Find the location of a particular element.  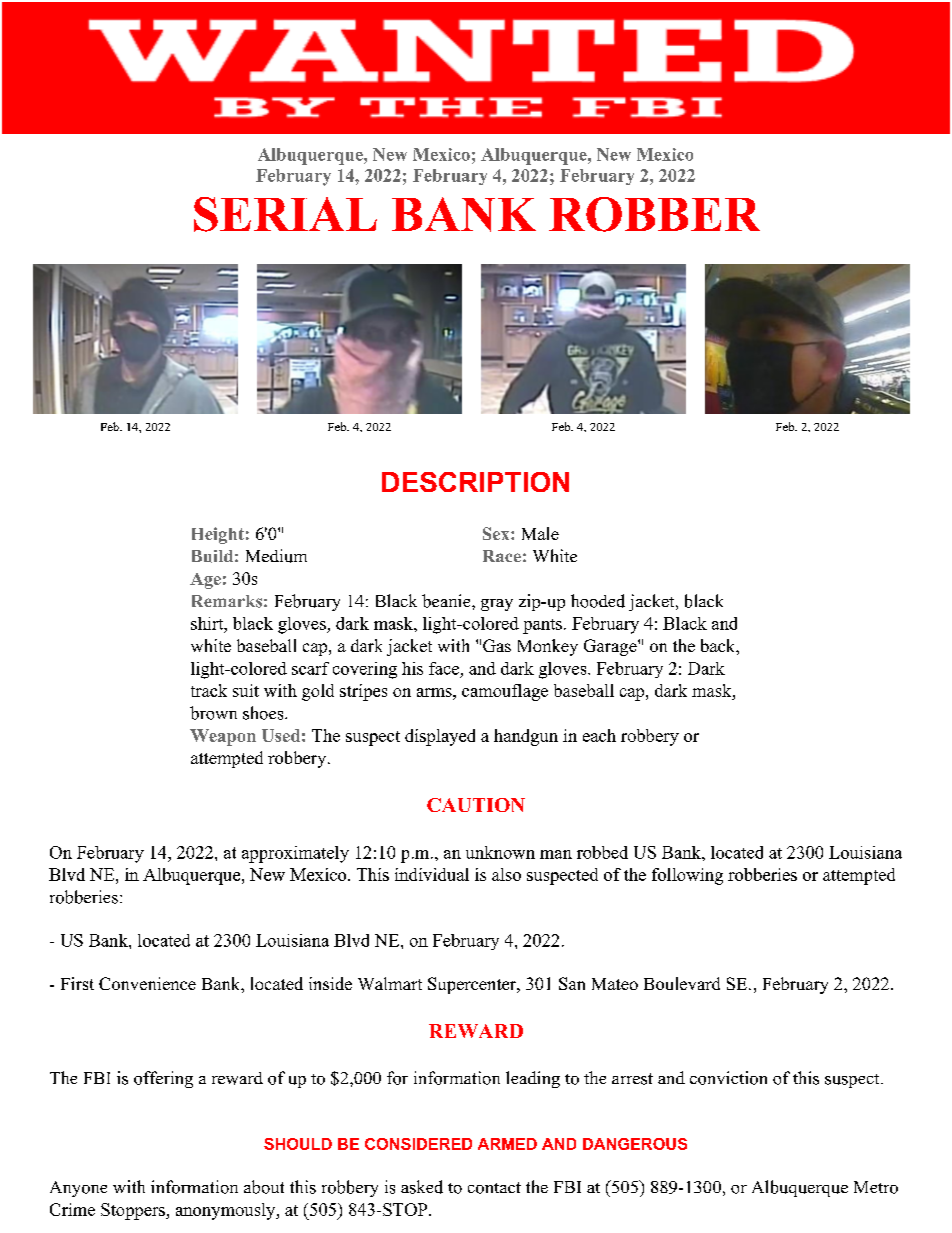

contact is located at coordinates (494, 1188).
